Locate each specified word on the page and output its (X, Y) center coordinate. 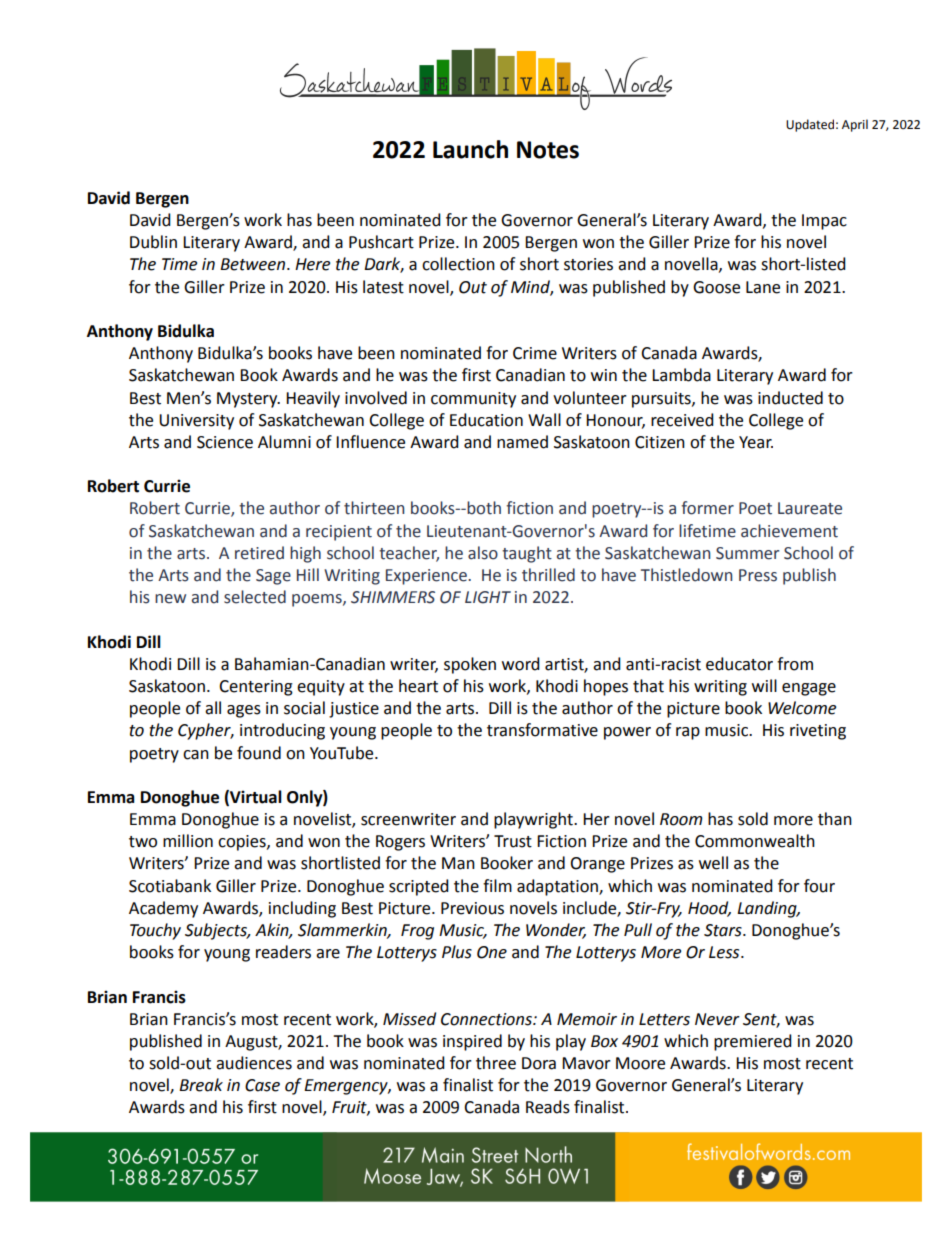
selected (255, 597)
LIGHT (488, 597)
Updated (810, 125)
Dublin (153, 242)
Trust (513, 841)
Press (758, 575)
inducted (790, 398)
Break (201, 1085)
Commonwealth (755, 841)
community (473, 400)
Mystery (248, 400)
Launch (470, 149)
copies (243, 843)
